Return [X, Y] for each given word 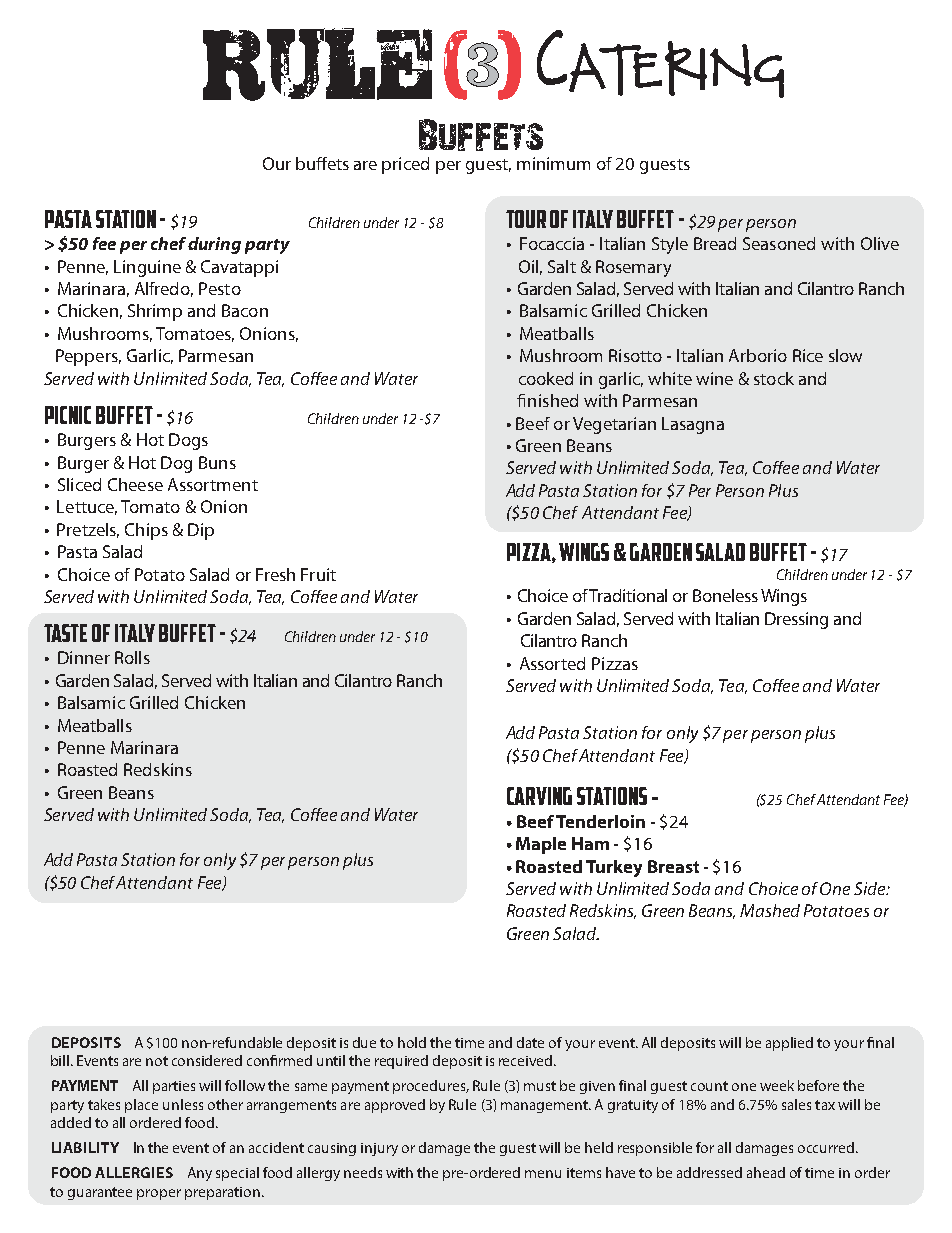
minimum [553, 163]
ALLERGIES [134, 1172]
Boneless [725, 595]
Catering [660, 64]
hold [412, 1042]
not [157, 1061]
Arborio [758, 355]
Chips [146, 531]
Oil [528, 266]
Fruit [318, 574]
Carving [539, 796]
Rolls [132, 657]
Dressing [796, 620]
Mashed [770, 910]
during [214, 245]
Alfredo [164, 289]
